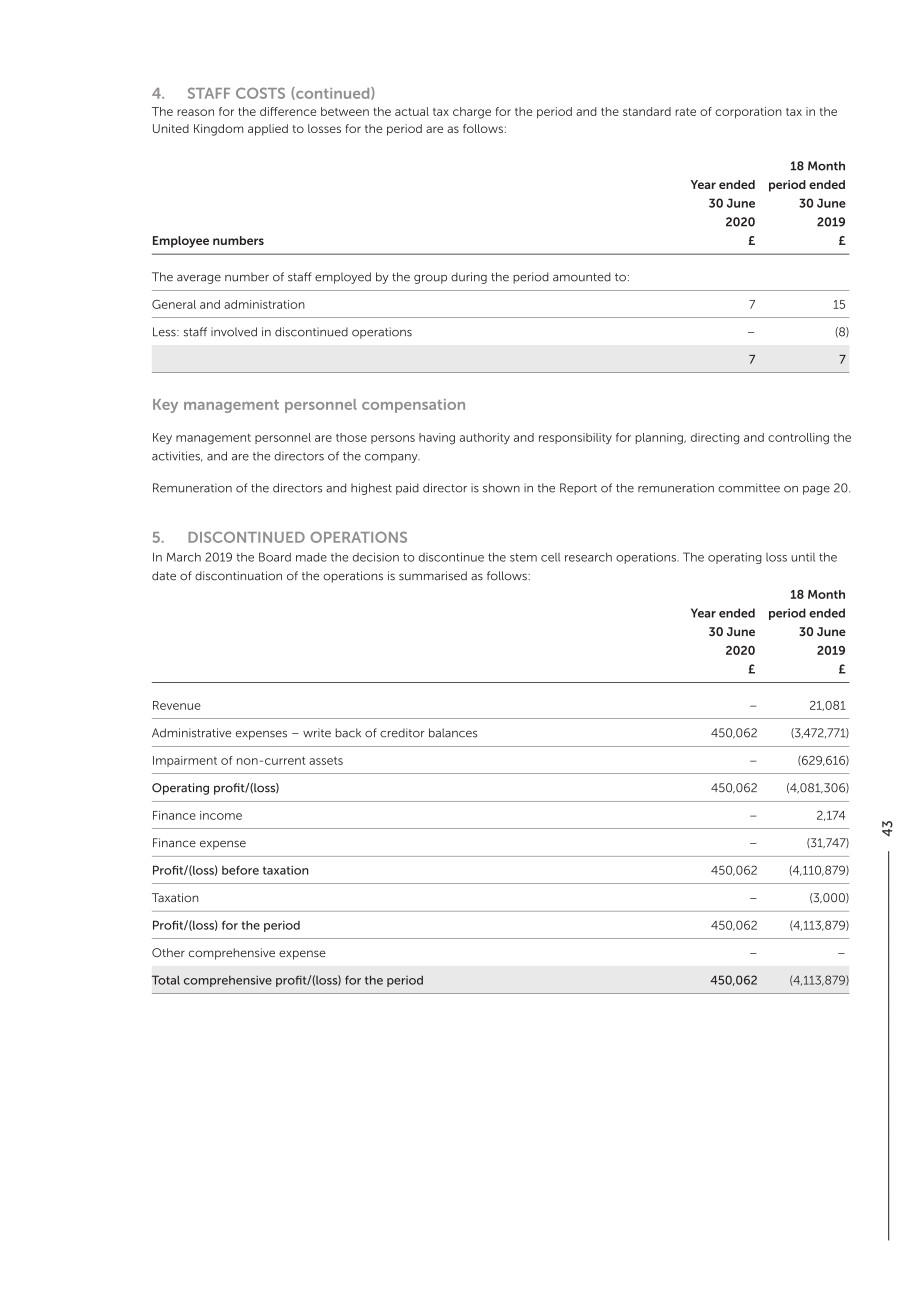 This document has height=1310, width=924. What do you see at coordinates (234, 332) in the document?
I see `involved` at bounding box center [234, 332].
